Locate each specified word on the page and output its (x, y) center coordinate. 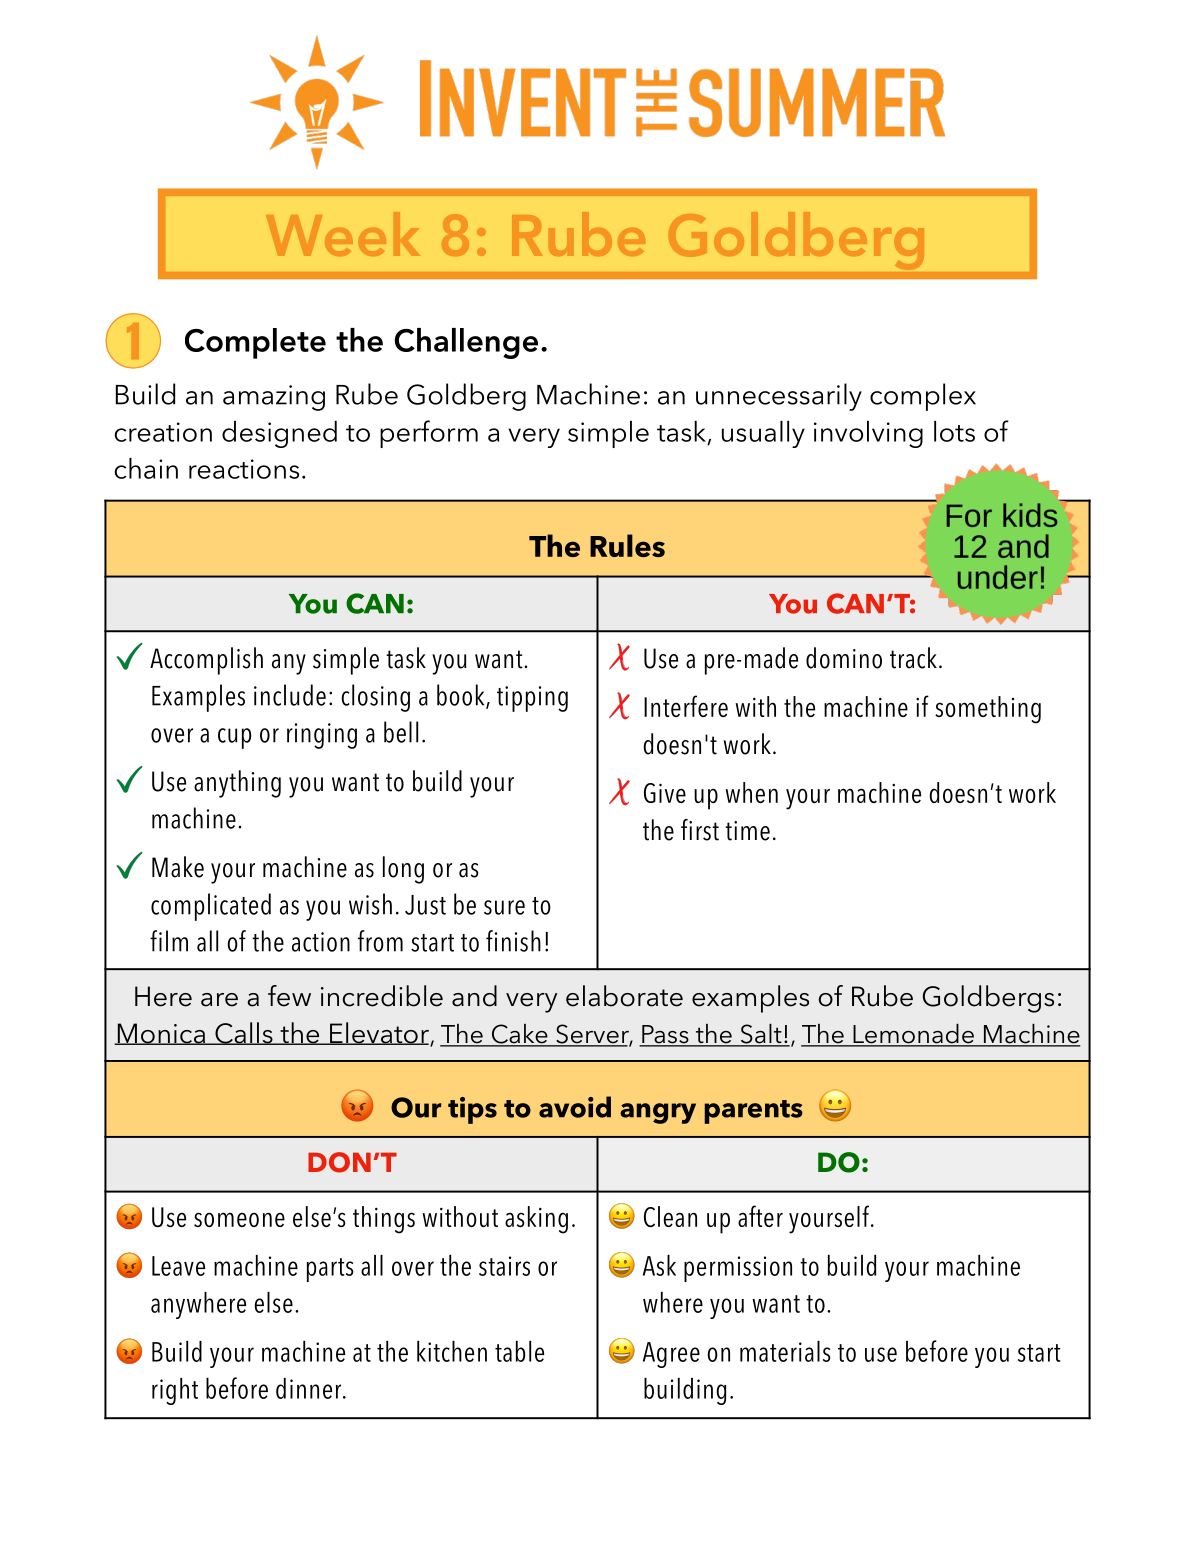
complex (923, 397)
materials (785, 1351)
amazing (274, 398)
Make (178, 867)
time (747, 831)
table (519, 1351)
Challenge (466, 343)
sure (504, 907)
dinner (310, 1388)
